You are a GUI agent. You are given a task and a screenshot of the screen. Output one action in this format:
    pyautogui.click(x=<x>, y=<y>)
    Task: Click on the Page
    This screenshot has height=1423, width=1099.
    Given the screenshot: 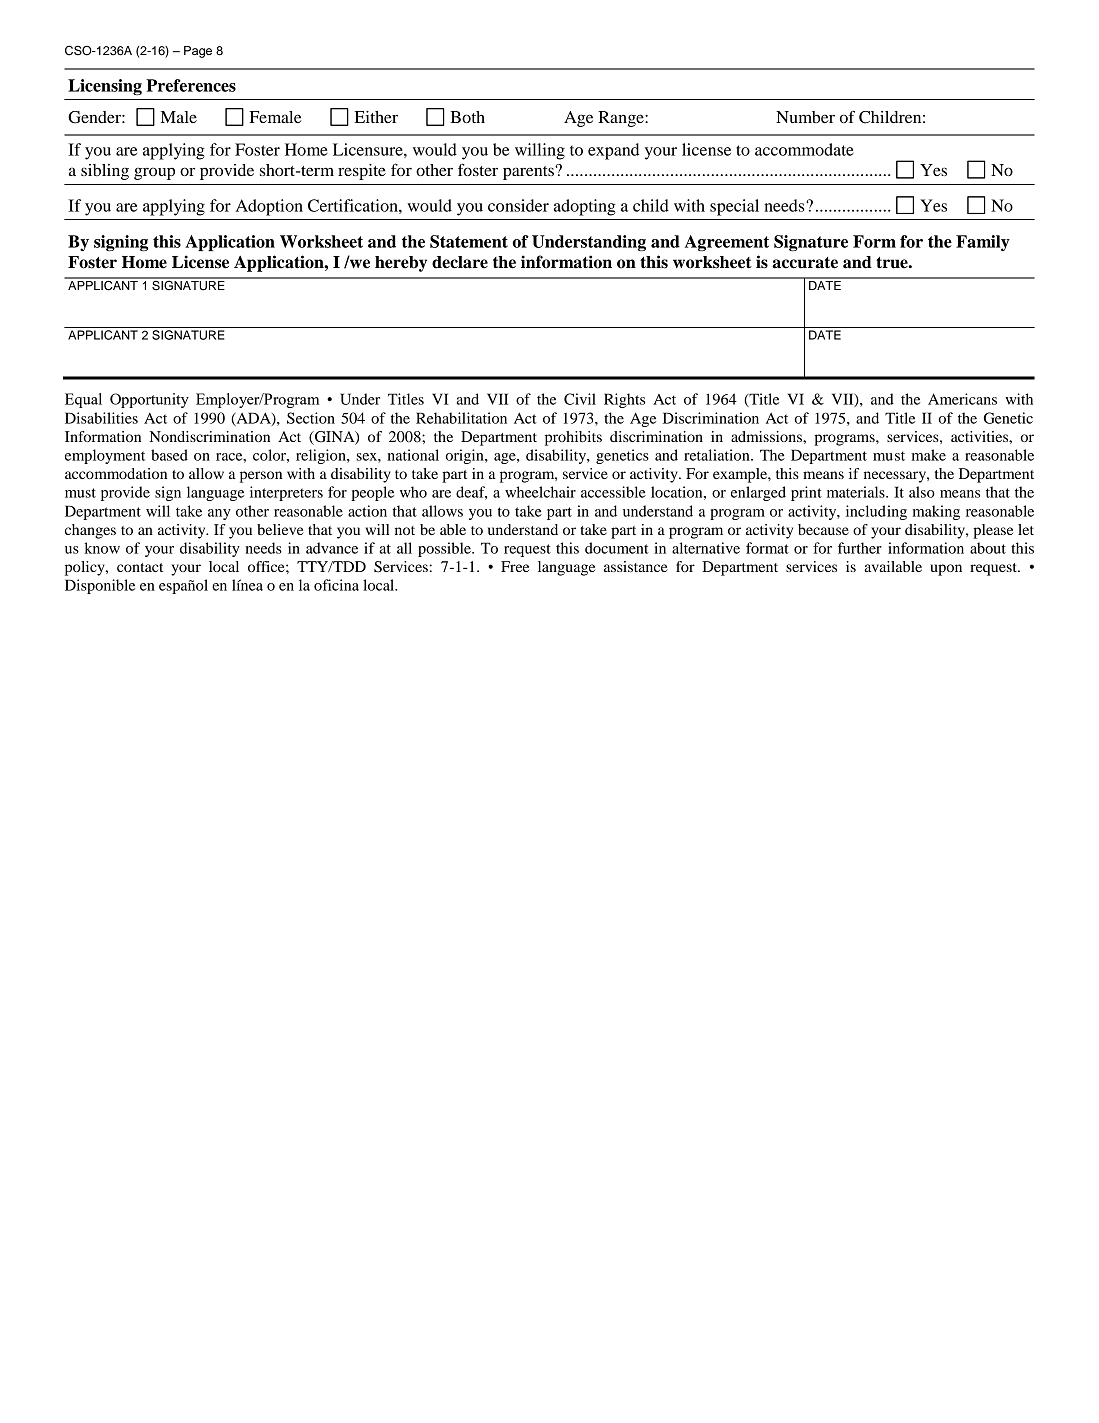 What is the action you would take?
    pyautogui.click(x=198, y=52)
